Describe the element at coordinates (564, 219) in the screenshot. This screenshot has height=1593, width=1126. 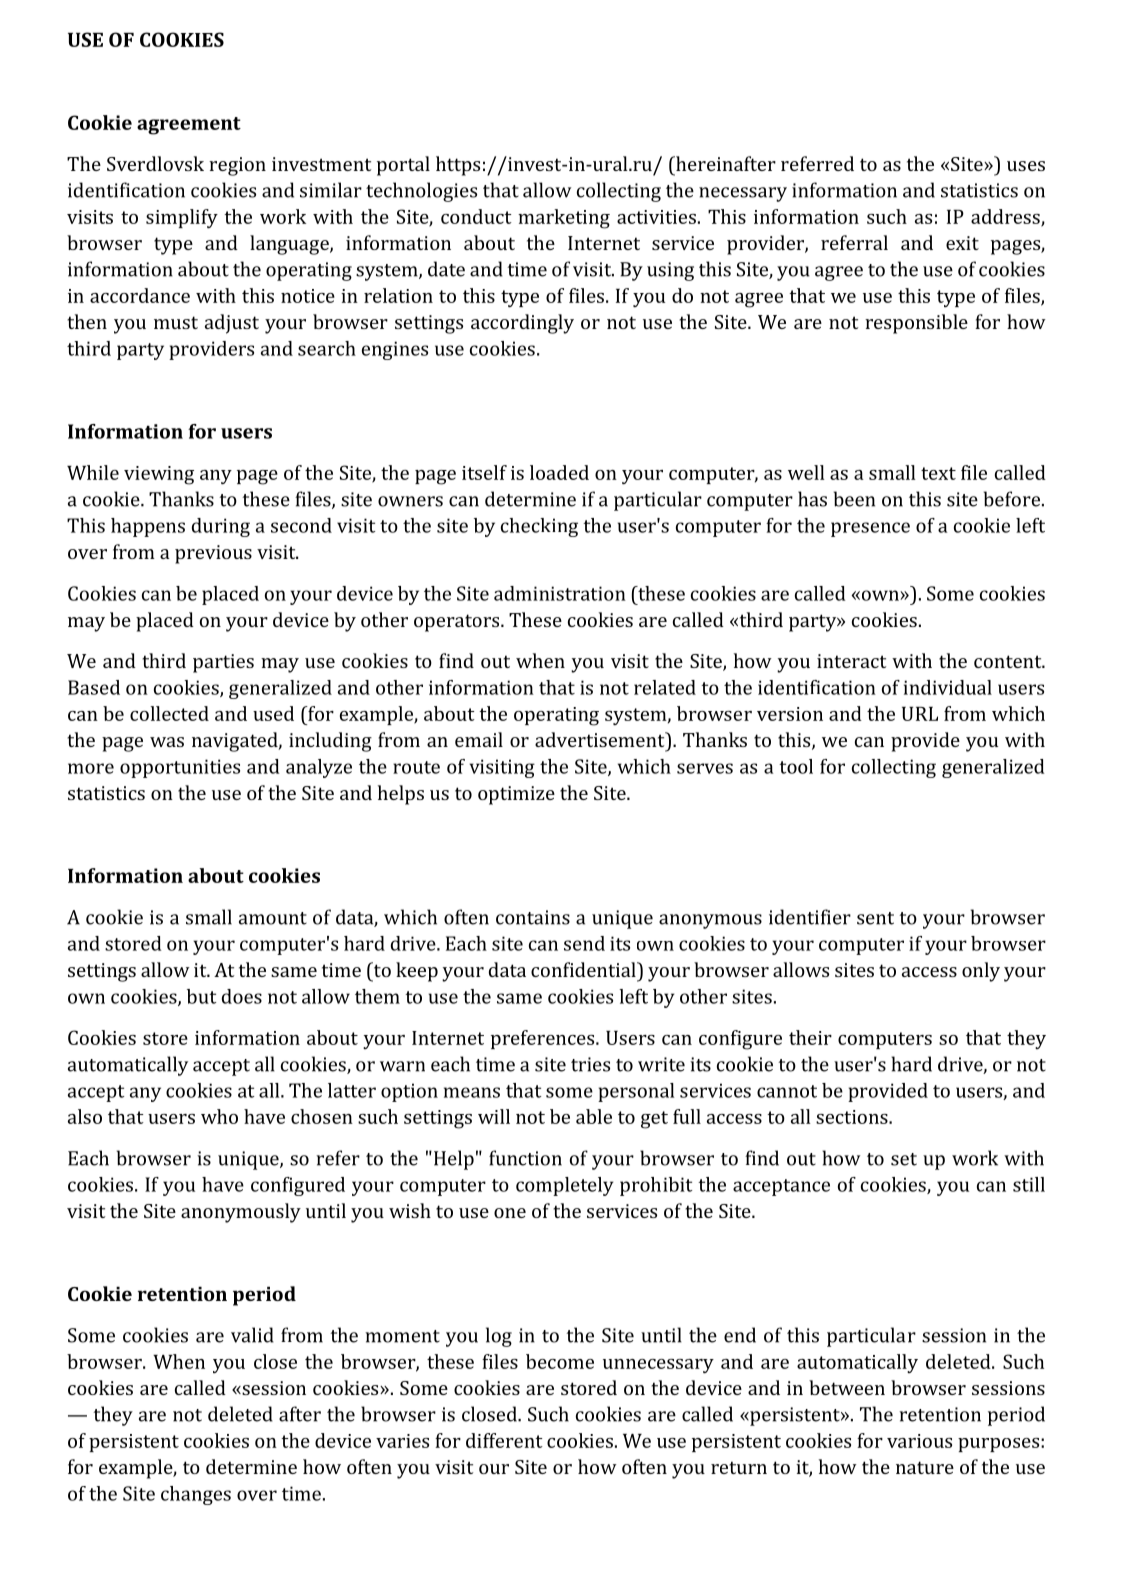
I see `marketing` at that location.
